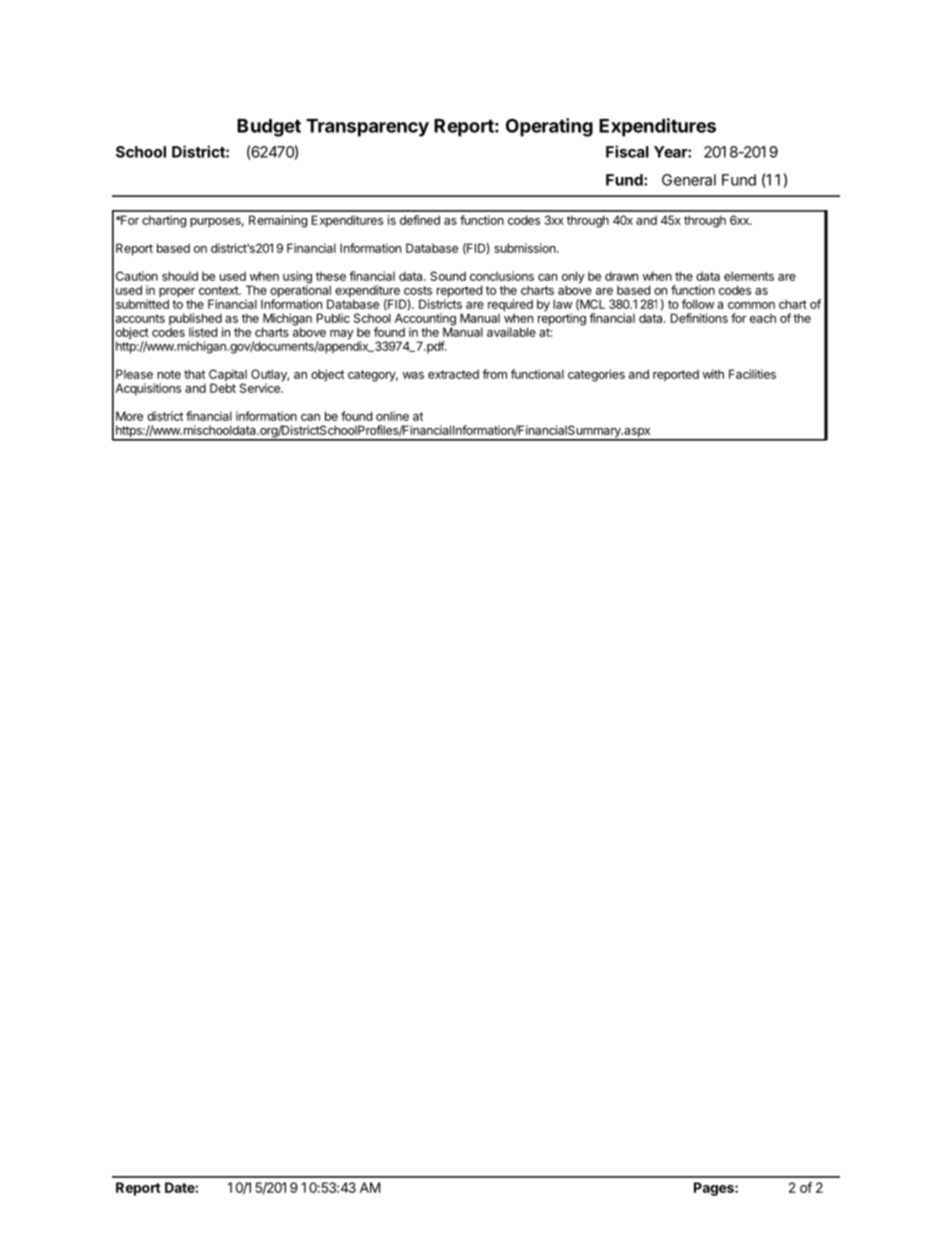 Image resolution: width=952 pixels, height=1233 pixels. What do you see at coordinates (526, 248) in the screenshot?
I see `submission` at bounding box center [526, 248].
